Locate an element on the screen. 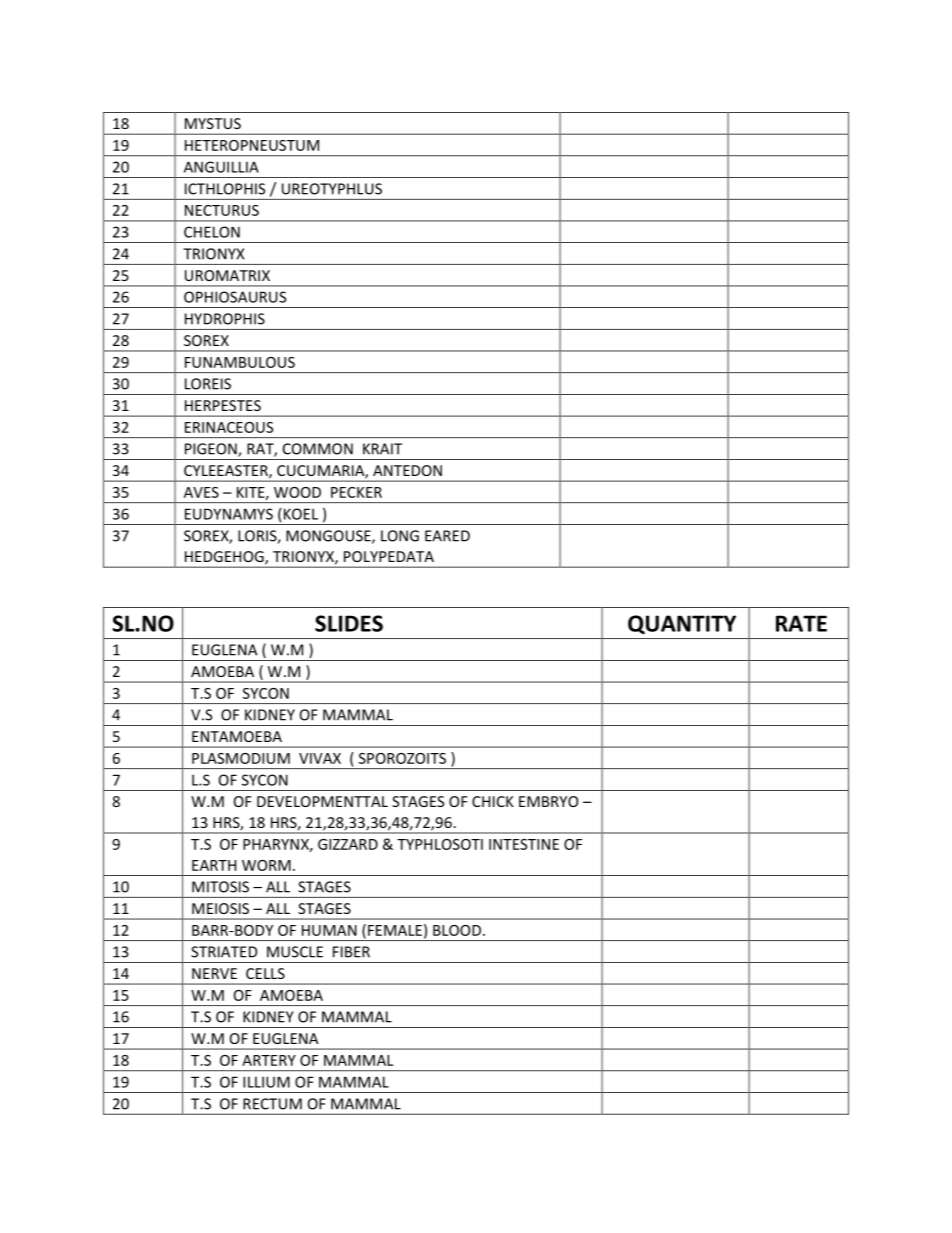  CHICK is located at coordinates (493, 801).
